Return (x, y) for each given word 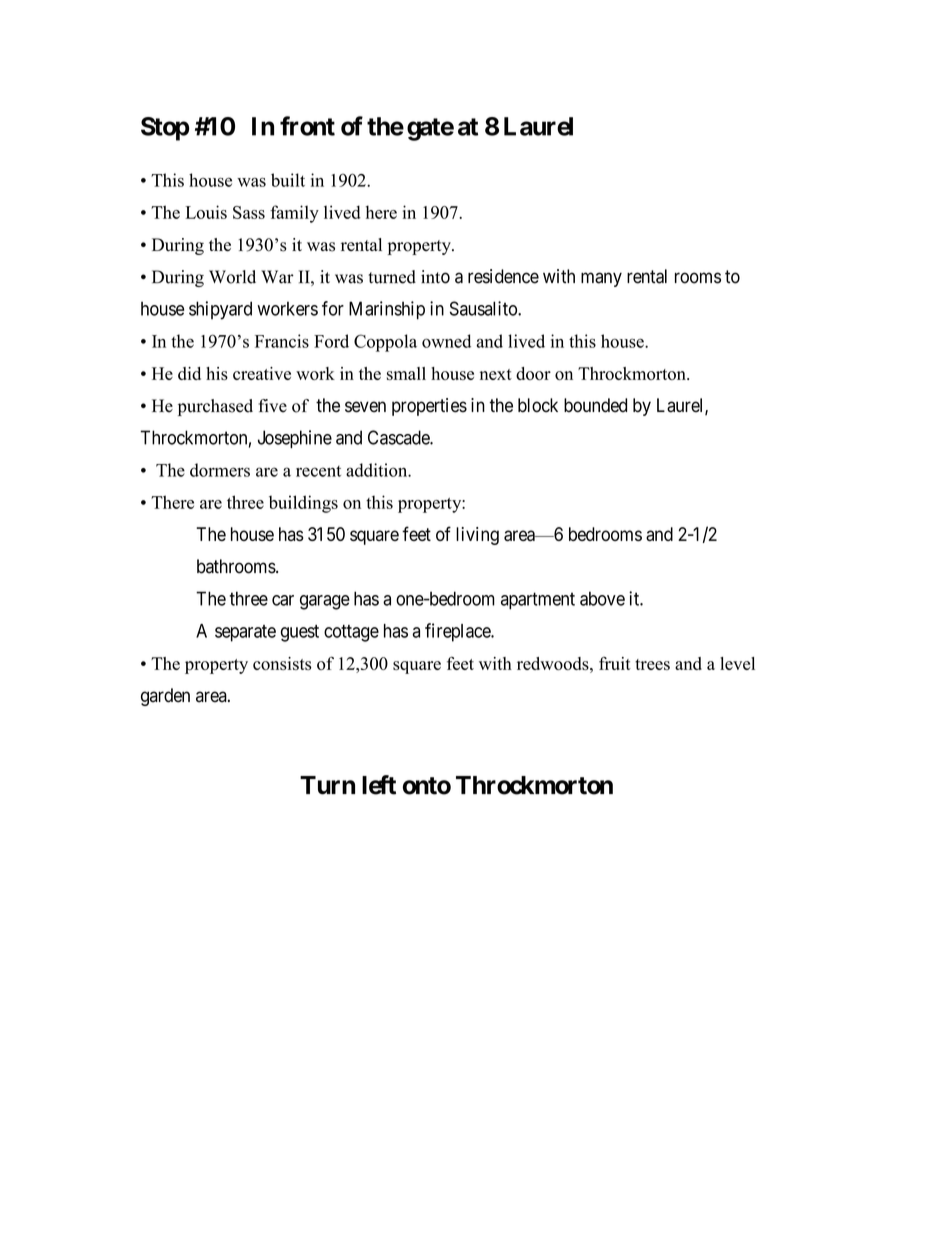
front (307, 126)
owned (446, 341)
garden (165, 697)
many (601, 279)
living (477, 536)
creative (262, 373)
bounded (595, 405)
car (283, 600)
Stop (165, 129)
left (379, 785)
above (602, 598)
